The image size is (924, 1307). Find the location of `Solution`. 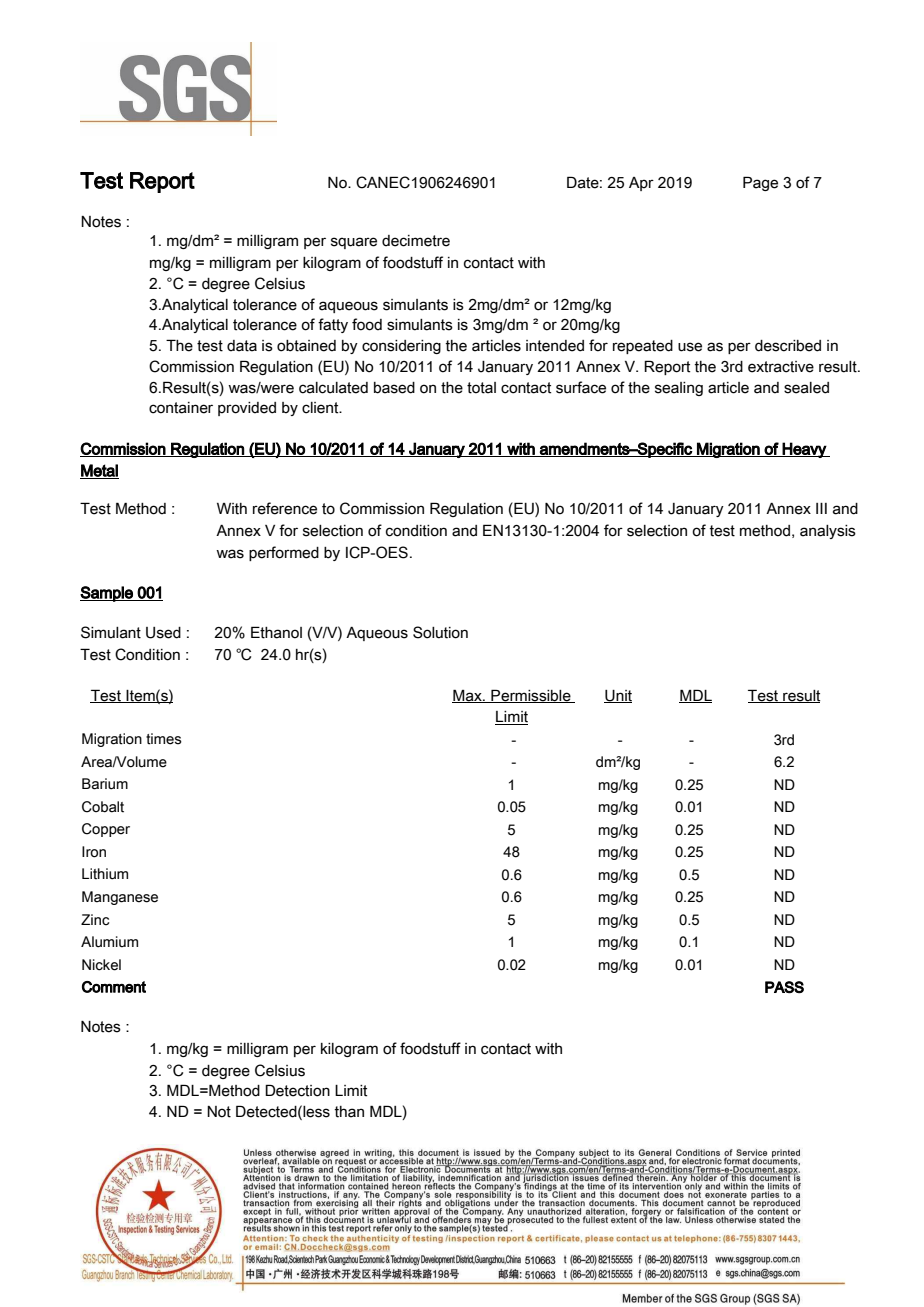

Solution is located at coordinates (440, 632).
